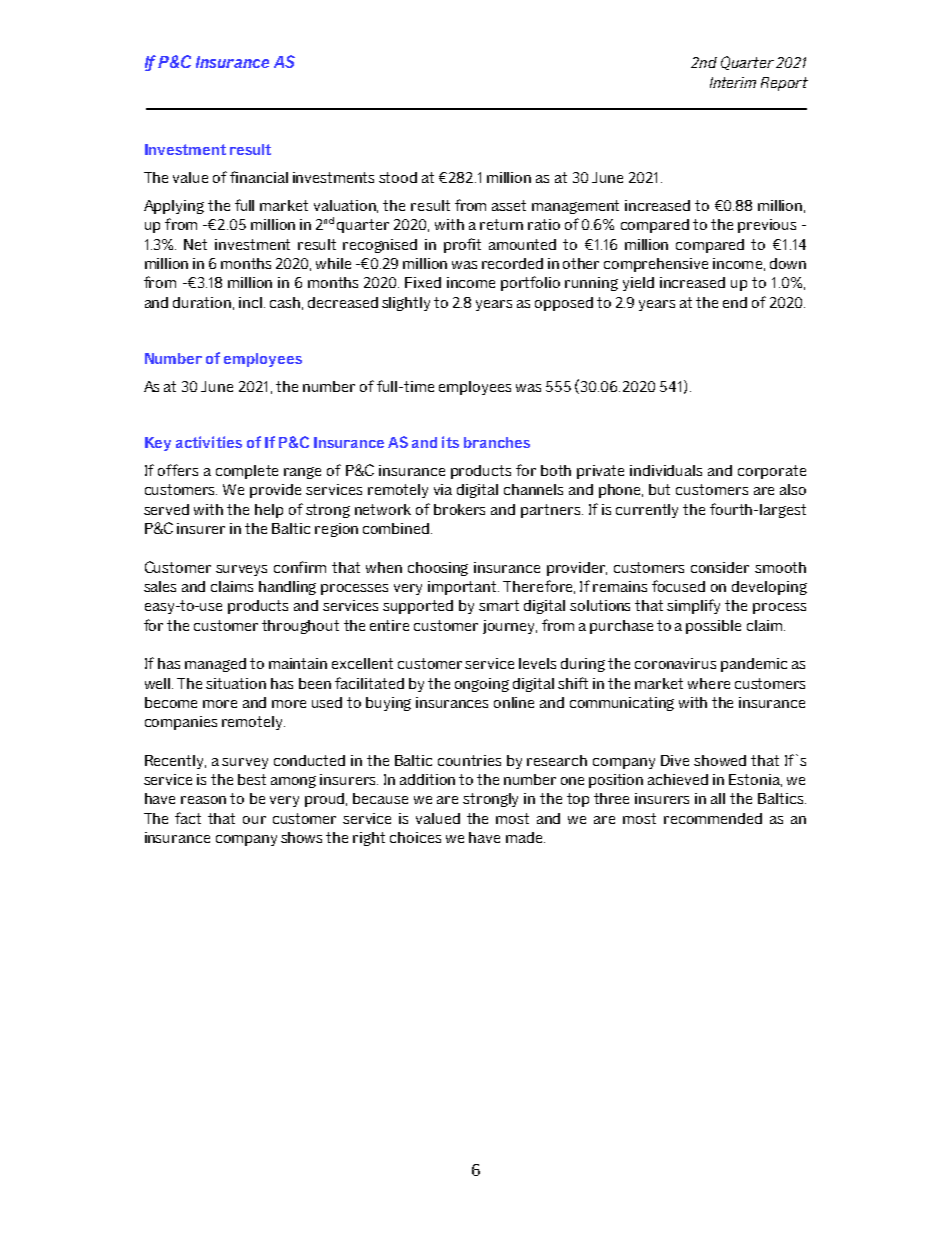 The height and width of the screenshot is (1233, 952). What do you see at coordinates (209, 442) in the screenshot?
I see `activities` at bounding box center [209, 442].
